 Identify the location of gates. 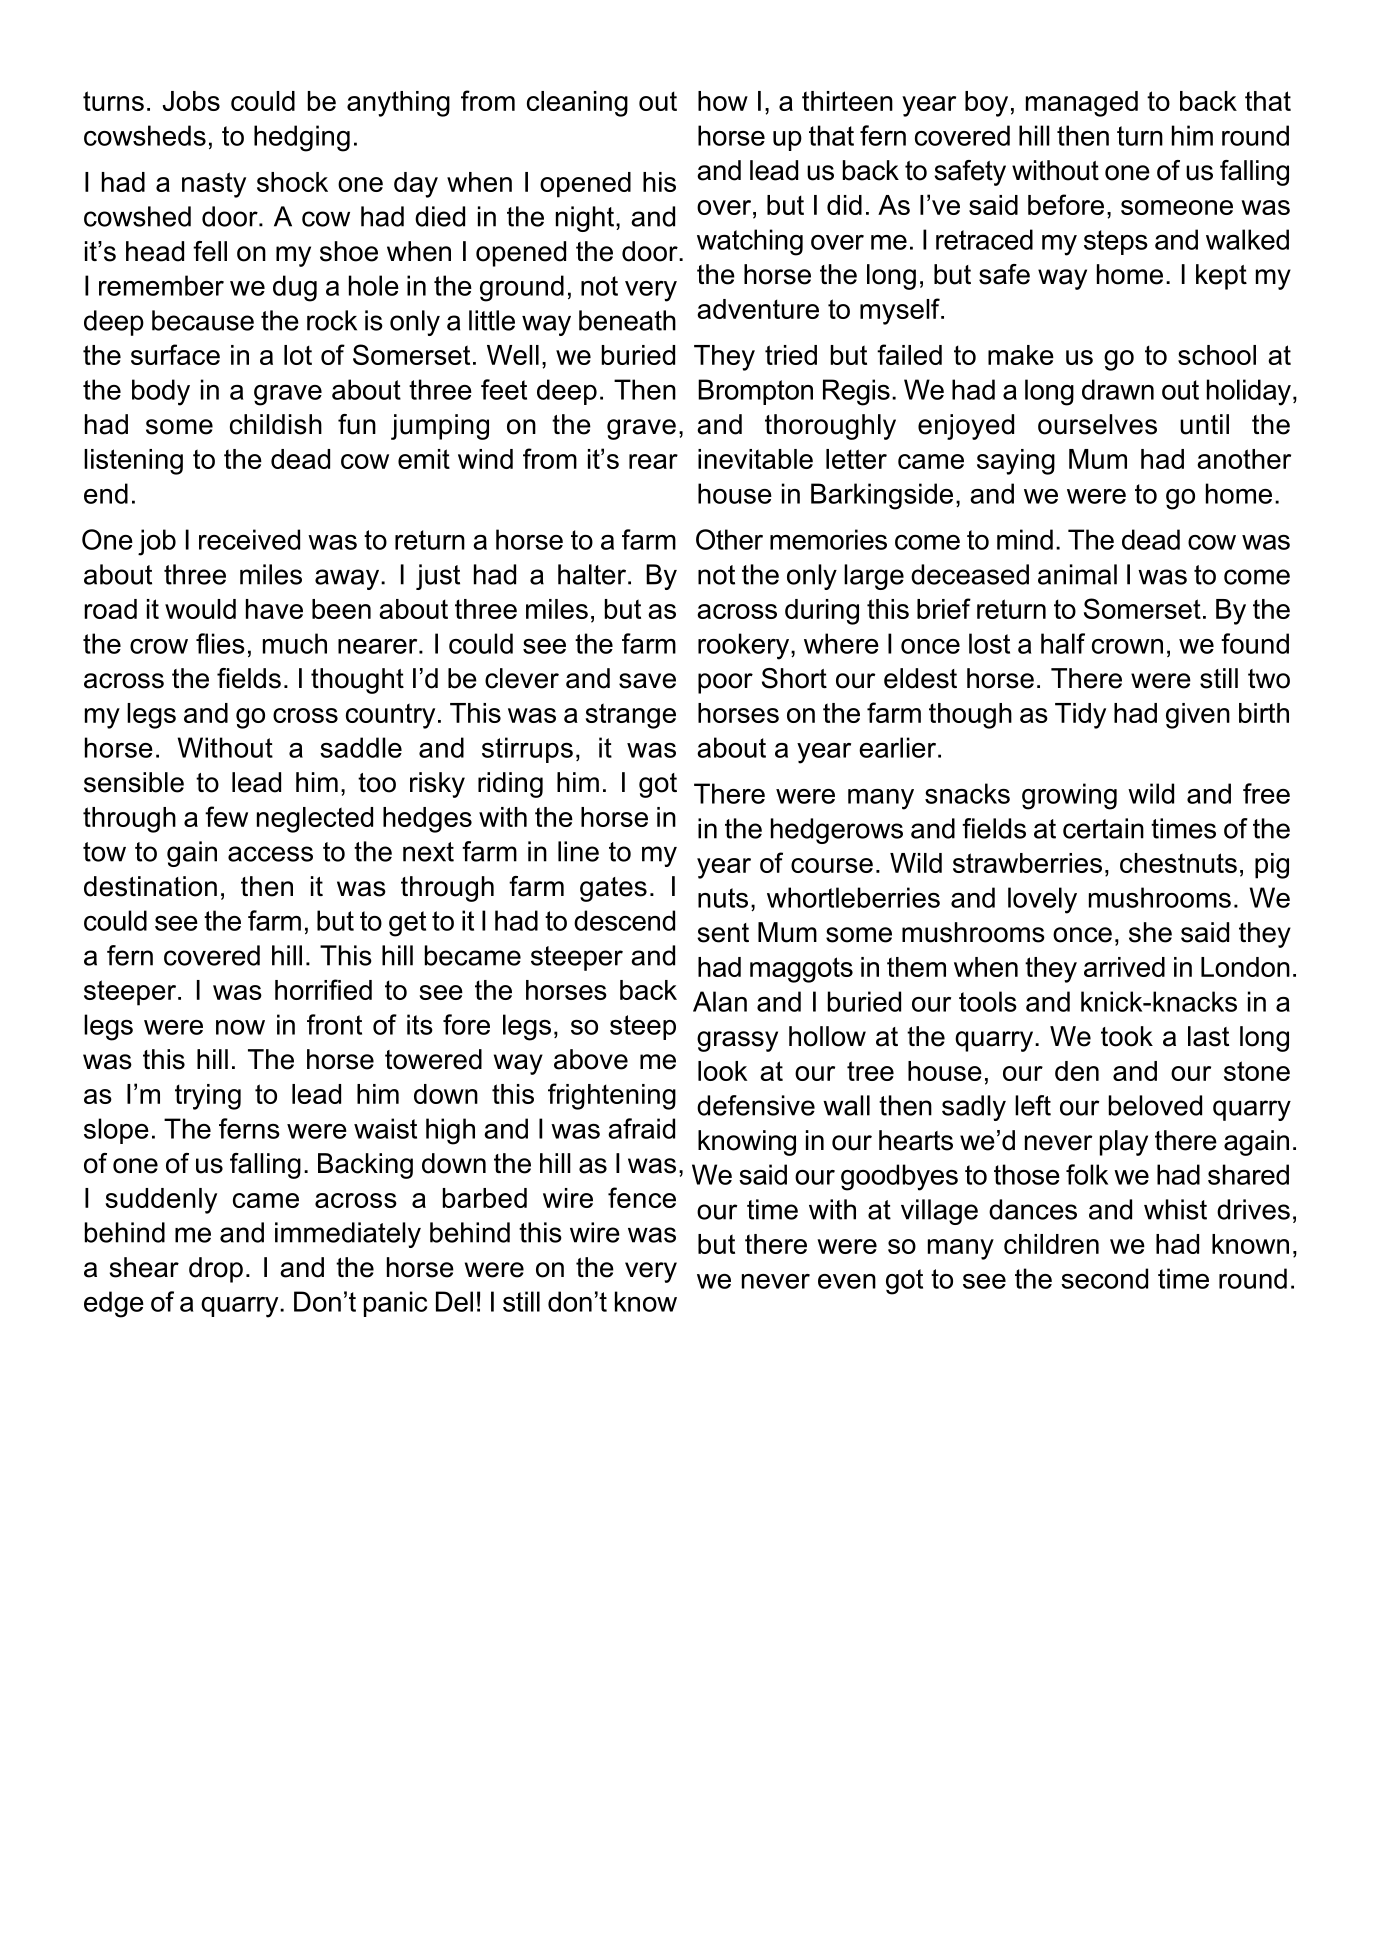
(613, 889).
